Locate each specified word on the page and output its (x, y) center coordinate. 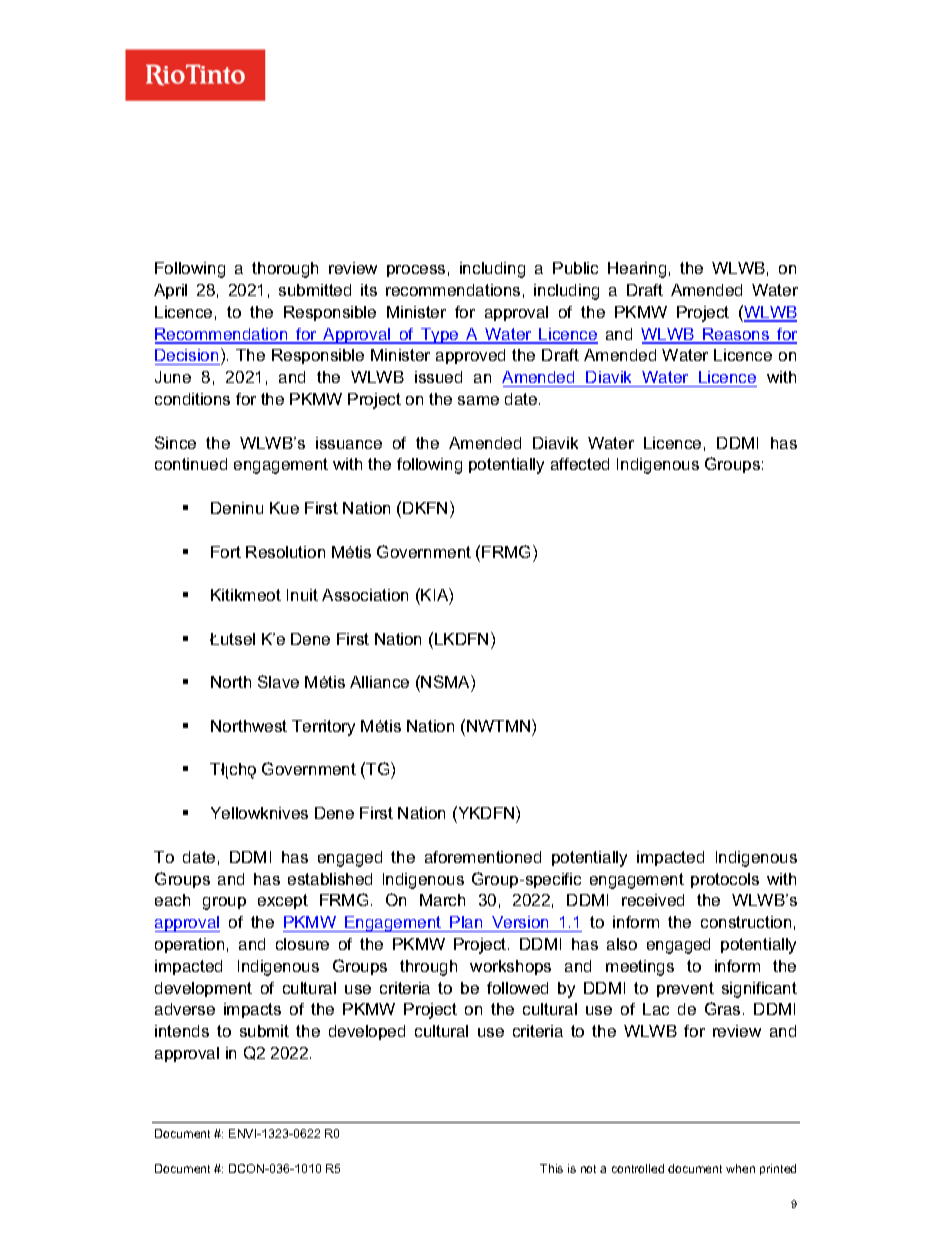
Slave (278, 681)
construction (746, 922)
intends (182, 1031)
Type (440, 336)
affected (580, 464)
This (551, 1168)
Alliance (379, 682)
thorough (285, 270)
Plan (466, 922)
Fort (226, 552)
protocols (725, 880)
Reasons (736, 335)
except (283, 901)
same (478, 400)
